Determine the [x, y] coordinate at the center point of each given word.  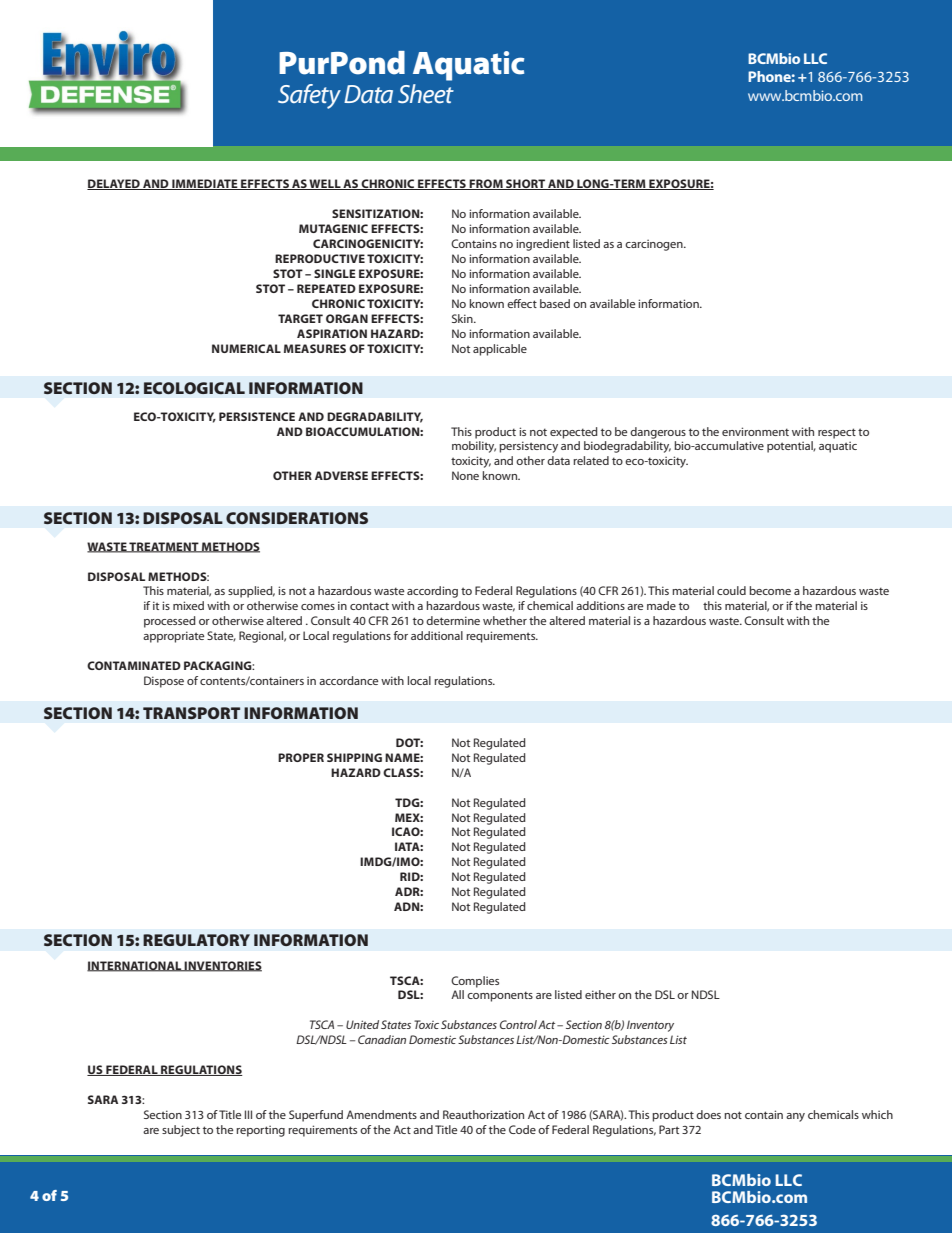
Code [522, 1129]
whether [505, 620]
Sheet [426, 93]
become [770, 590]
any [795, 1117]
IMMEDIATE [205, 184]
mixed [188, 605]
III [248, 1114]
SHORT [525, 184]
